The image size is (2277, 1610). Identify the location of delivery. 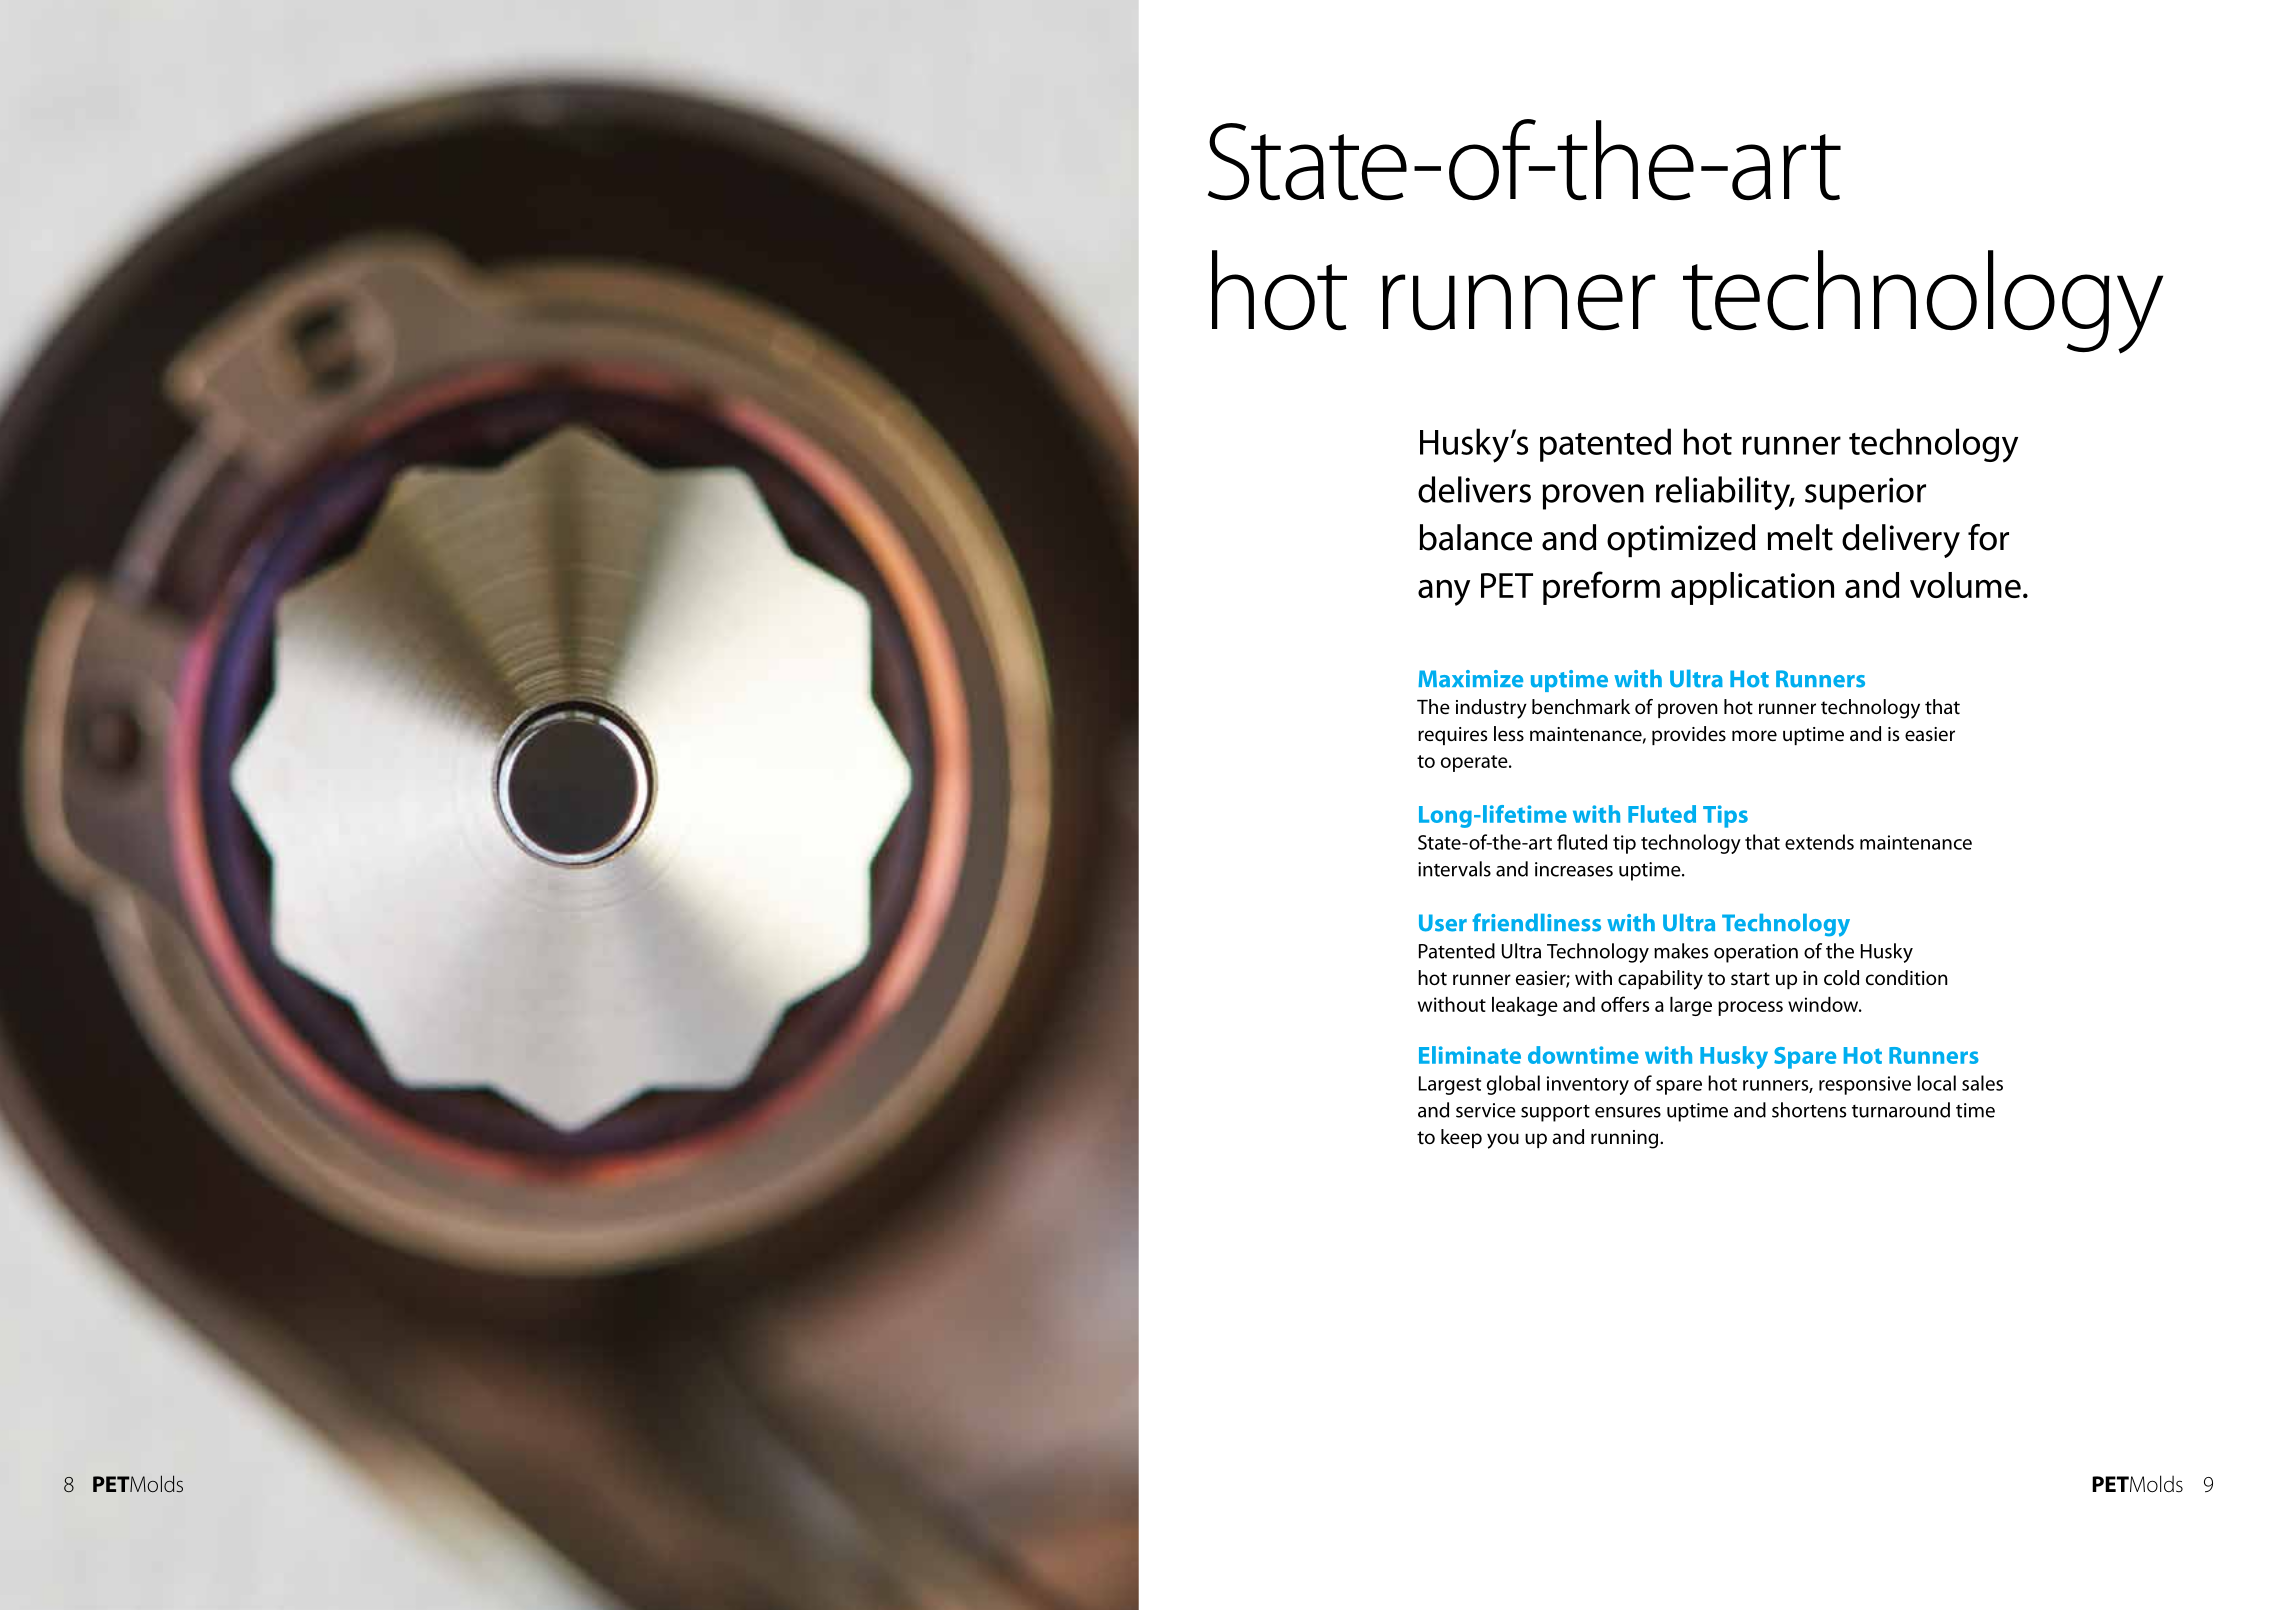
(1901, 541).
